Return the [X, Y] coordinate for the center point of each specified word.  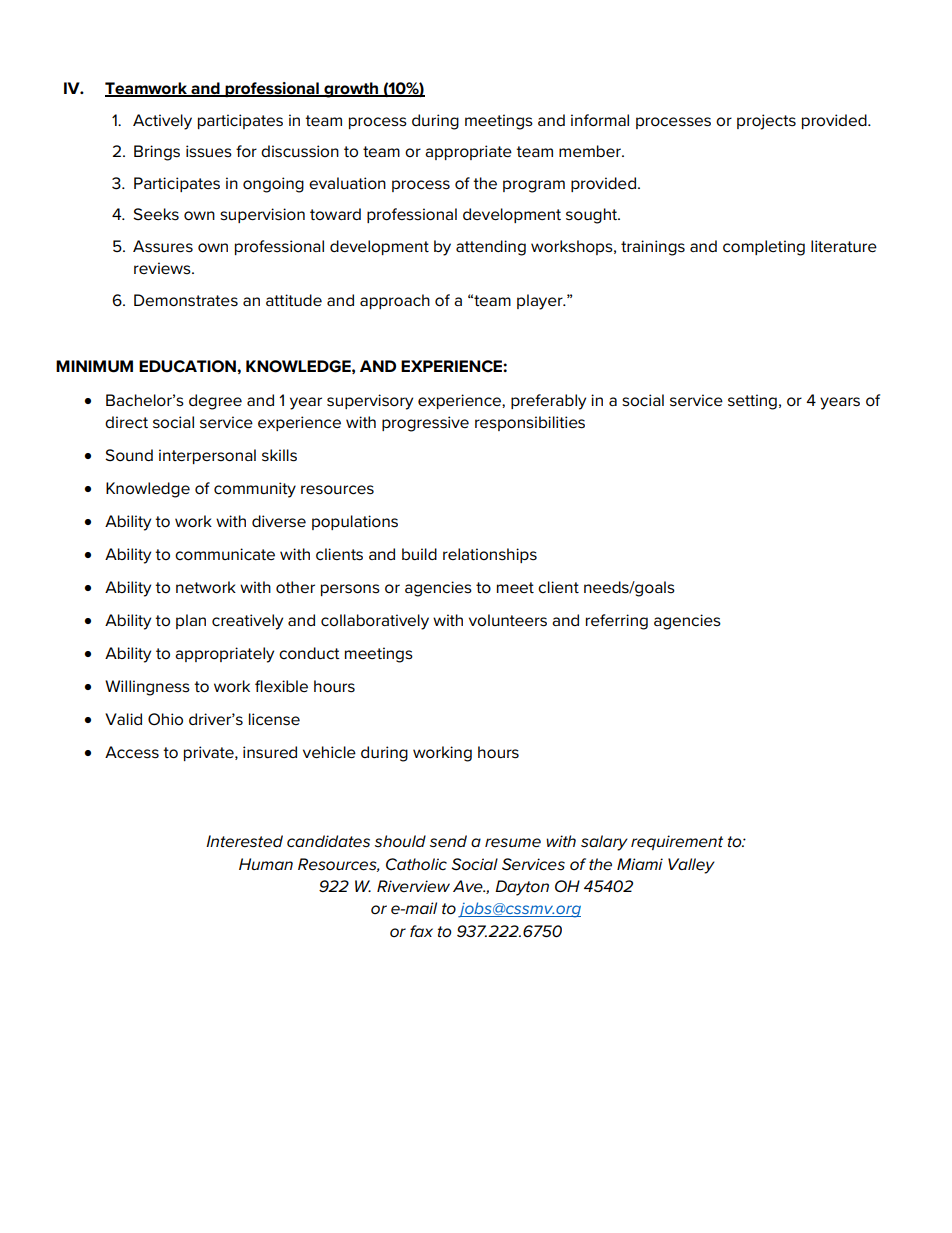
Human [266, 864]
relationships [490, 555]
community [255, 490]
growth [351, 90]
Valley [691, 866]
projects [766, 122]
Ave [469, 886]
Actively [162, 122]
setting [752, 402]
